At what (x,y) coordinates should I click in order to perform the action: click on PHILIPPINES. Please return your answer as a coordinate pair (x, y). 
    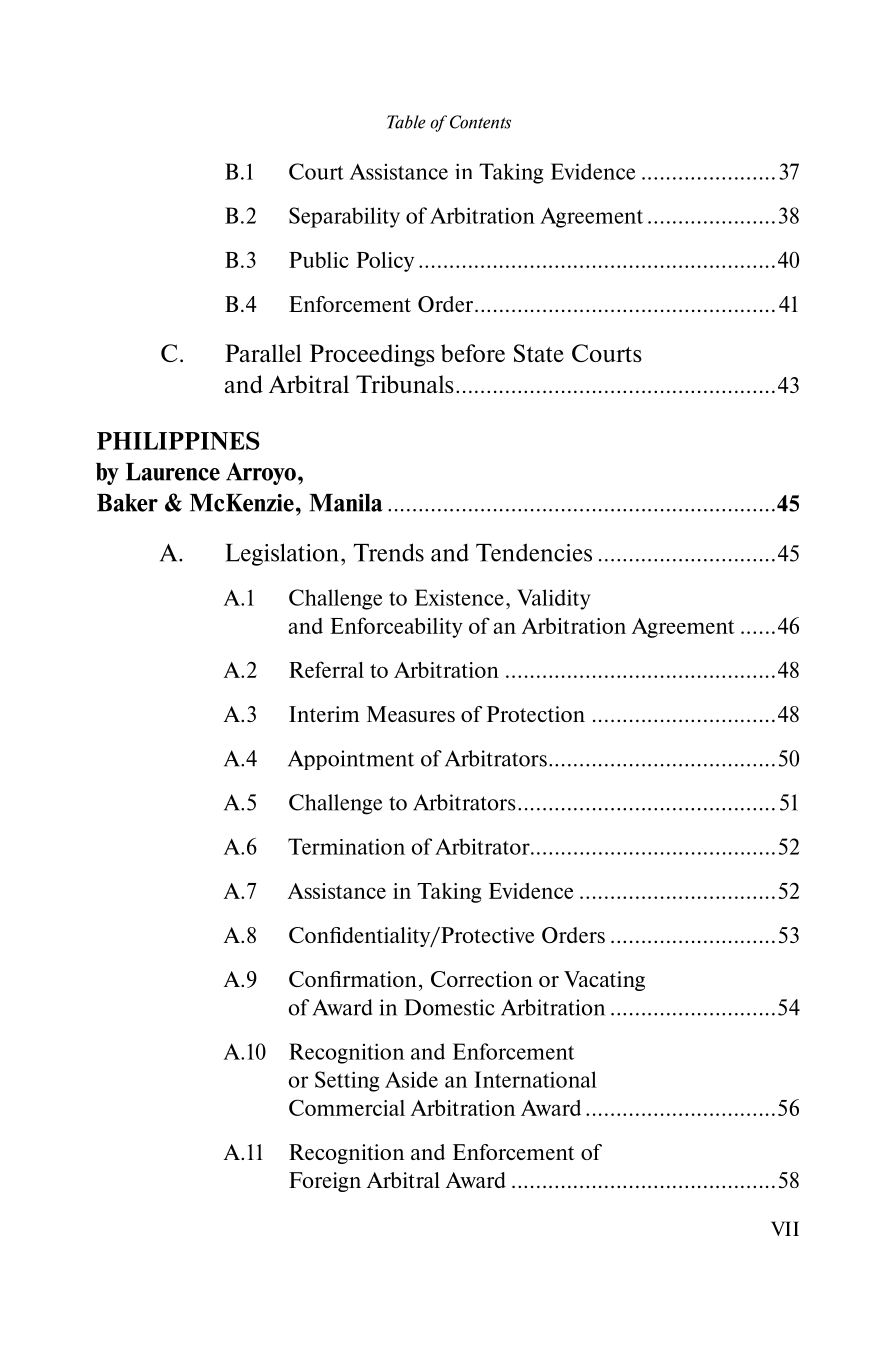
    Looking at the image, I should click on (178, 440).
